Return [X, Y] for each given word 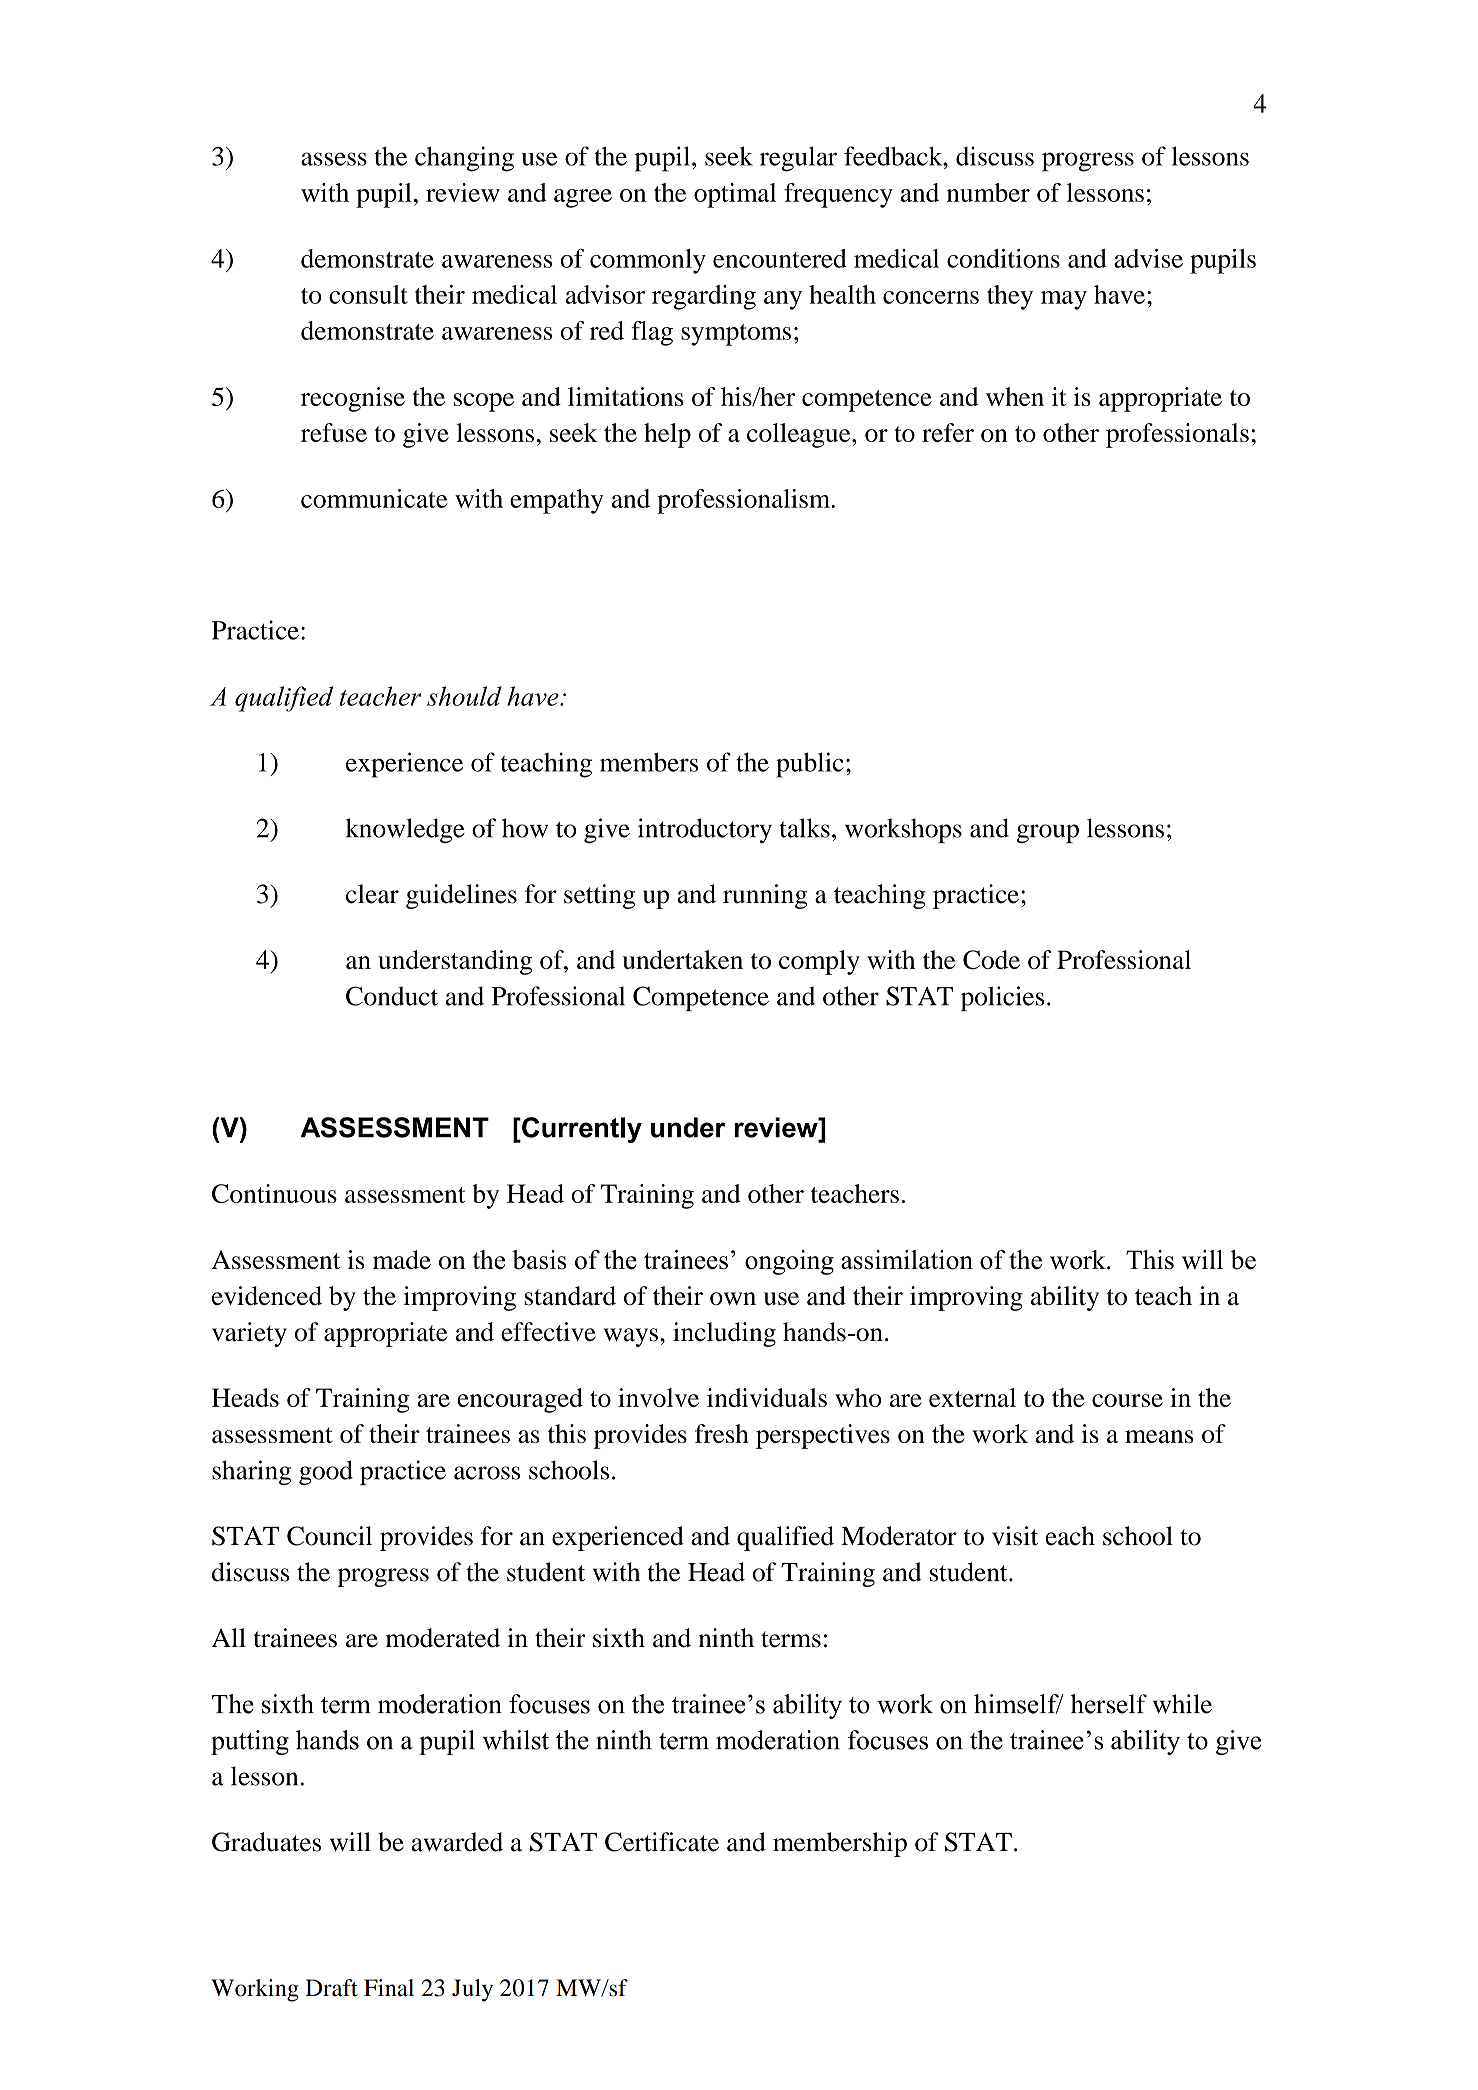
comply [819, 962]
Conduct [392, 996]
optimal [735, 195]
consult [368, 294]
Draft [331, 1988]
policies [1002, 998]
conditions [1003, 258]
